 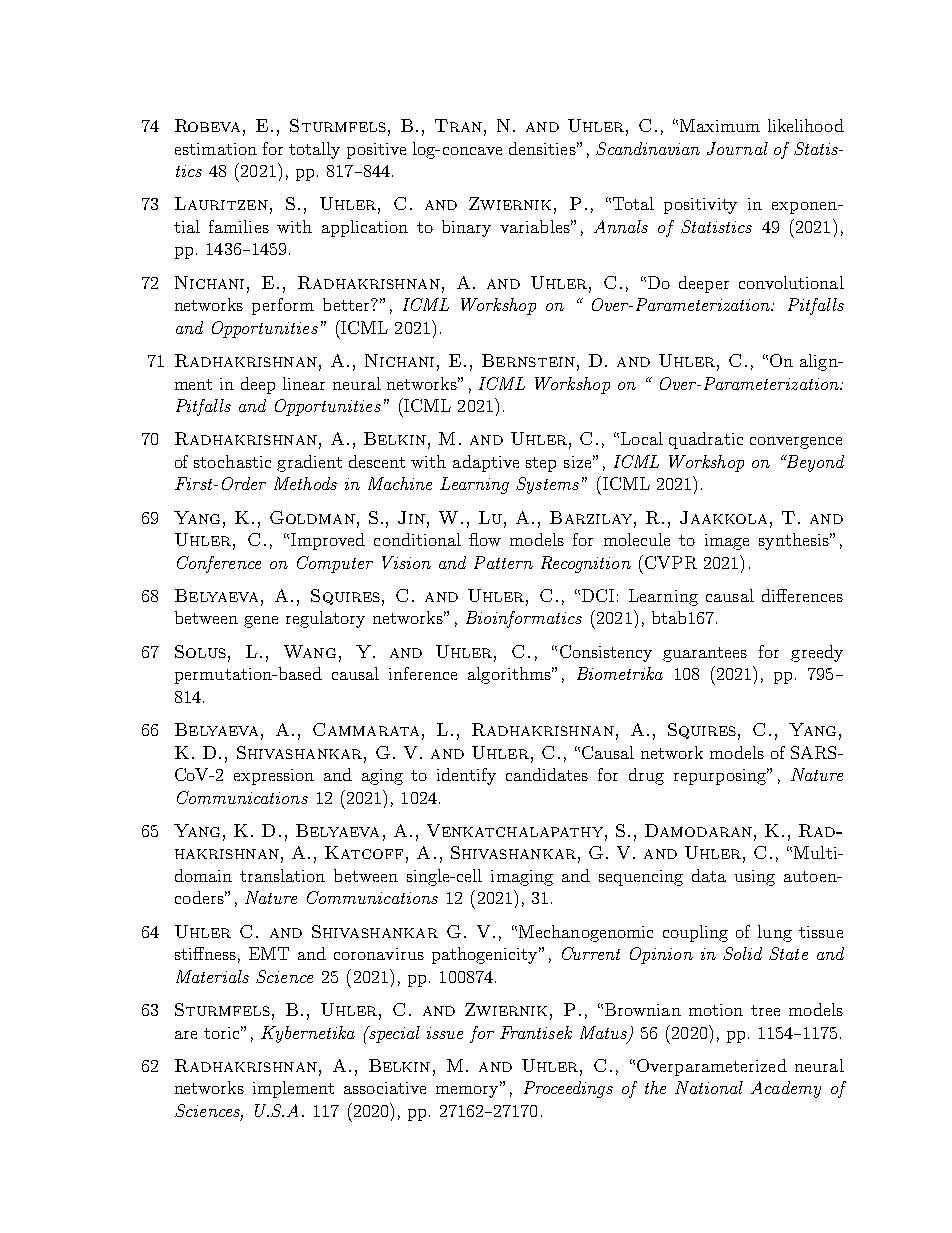 I want to click on are, so click(x=186, y=1035).
